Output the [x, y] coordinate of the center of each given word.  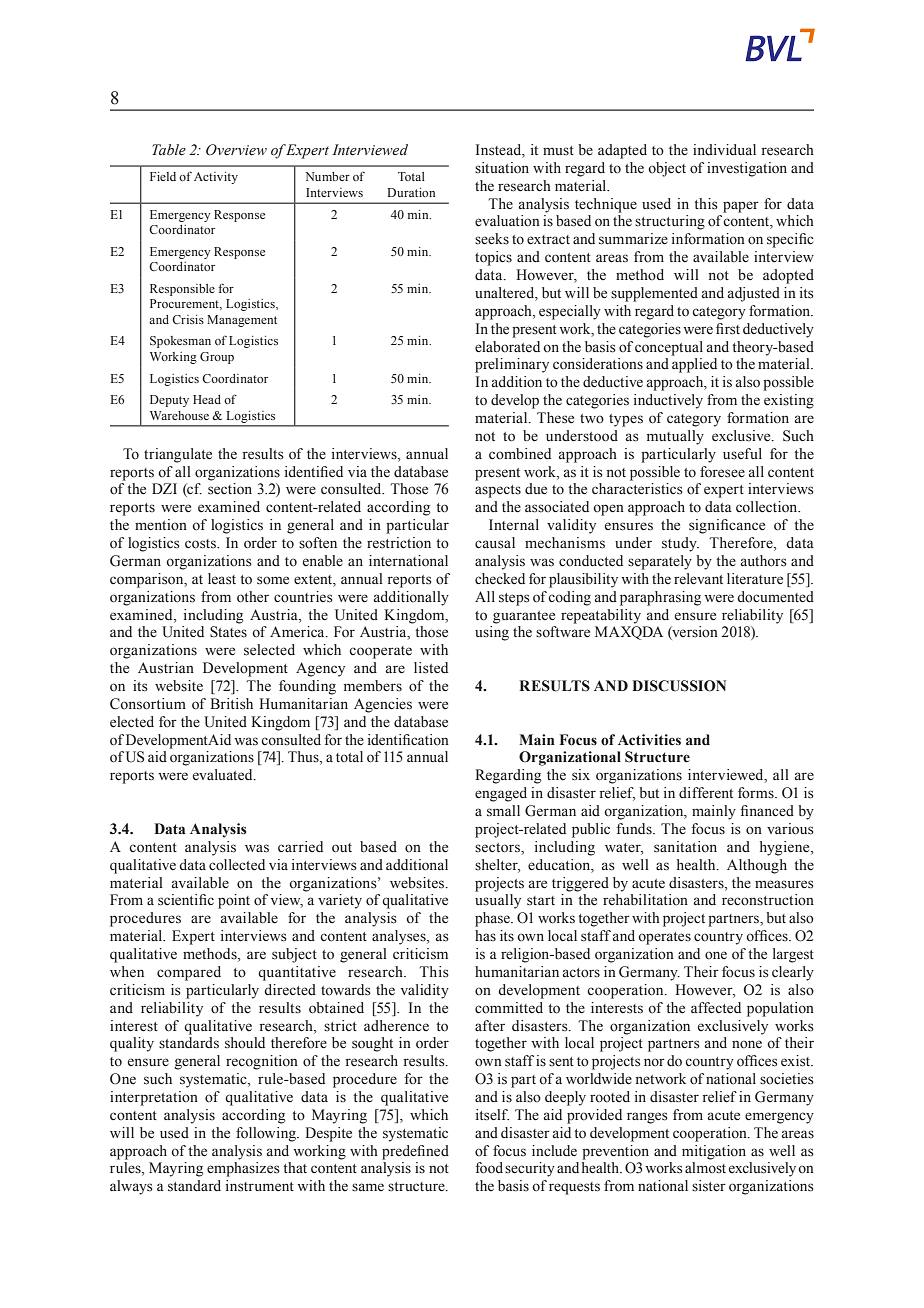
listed [431, 668]
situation [502, 168]
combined [520, 454]
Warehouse [179, 415]
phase [494, 919]
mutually [675, 437]
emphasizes [243, 1169]
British [231, 704]
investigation [747, 169]
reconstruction [768, 900]
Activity [216, 178]
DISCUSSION [679, 686]
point [234, 901]
